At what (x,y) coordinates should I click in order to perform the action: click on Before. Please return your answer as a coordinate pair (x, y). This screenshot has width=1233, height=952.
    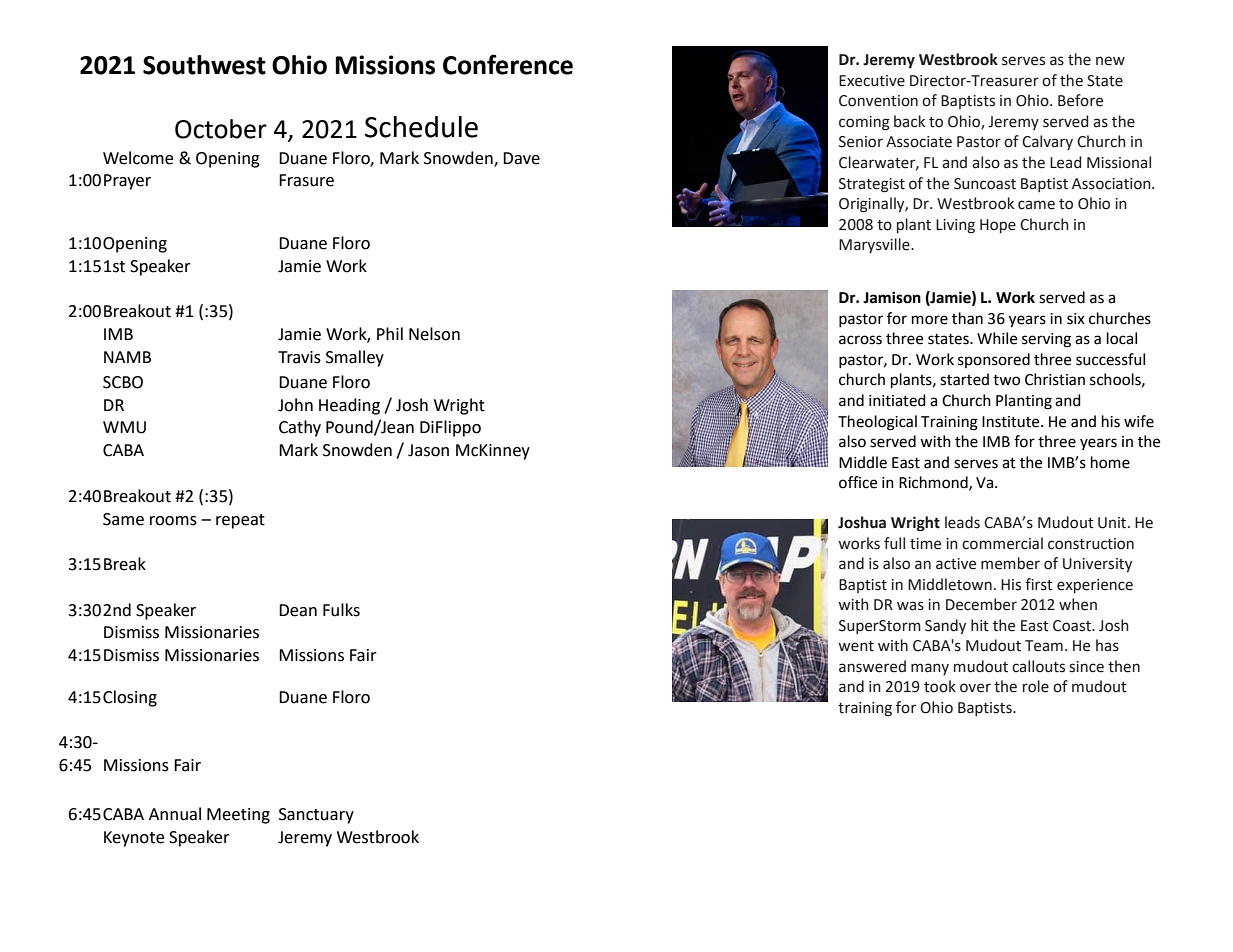
    Looking at the image, I should click on (1080, 100).
